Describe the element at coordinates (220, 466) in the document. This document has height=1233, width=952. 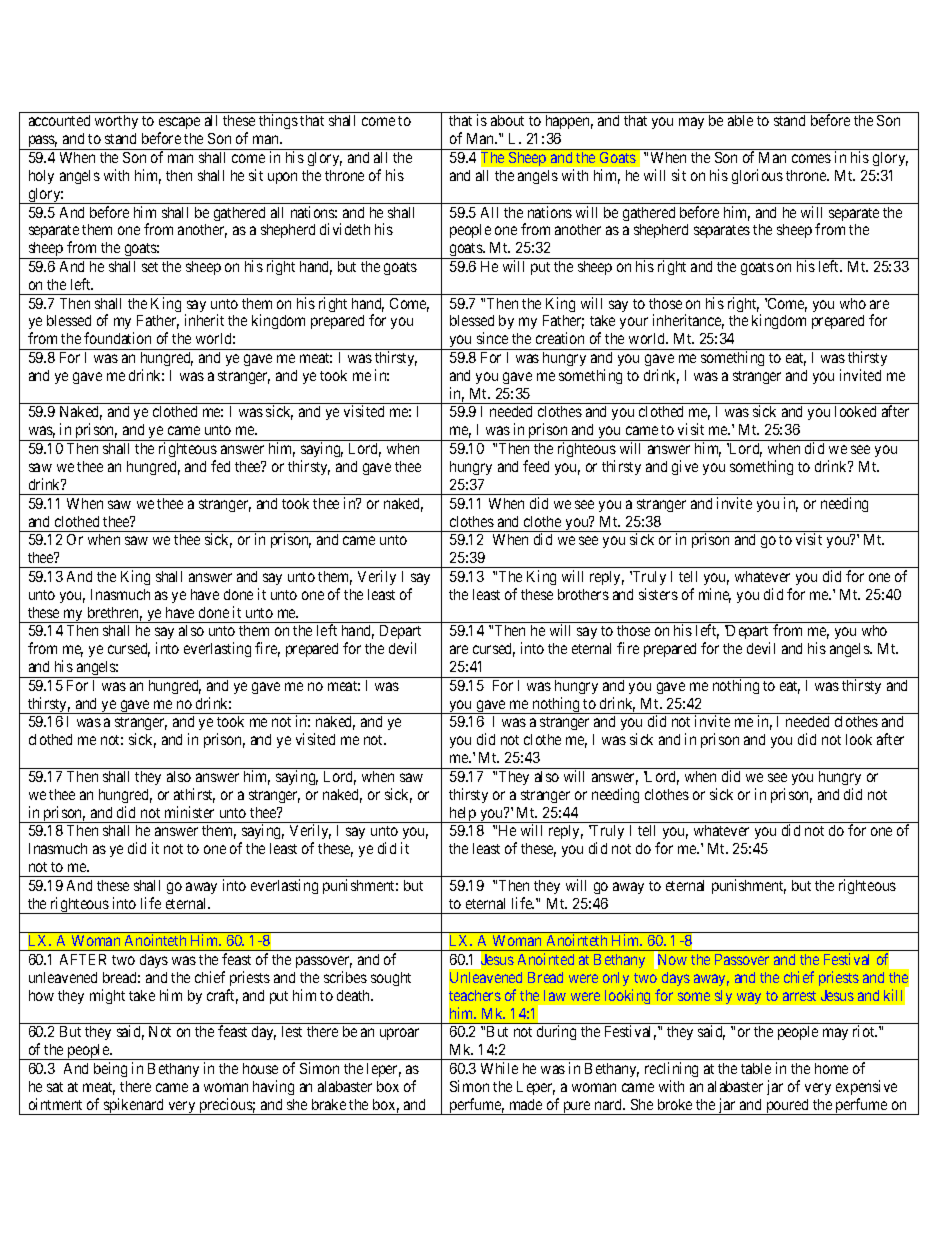
I see `fed` at that location.
